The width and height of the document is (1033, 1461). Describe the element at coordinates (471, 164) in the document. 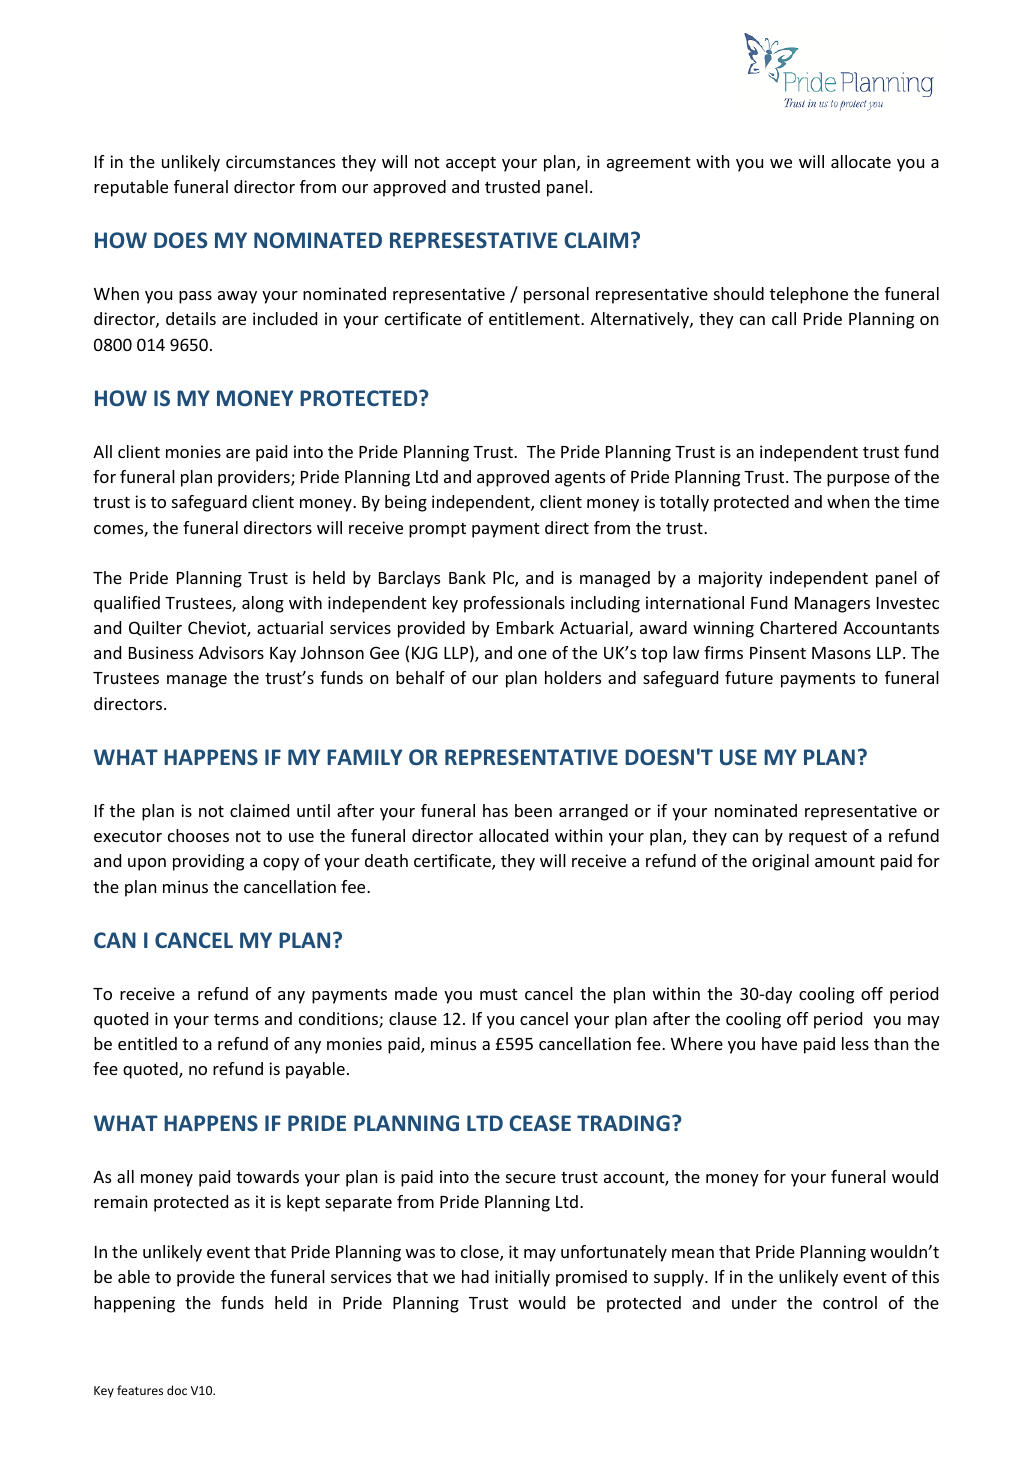

I see `accept` at that location.
